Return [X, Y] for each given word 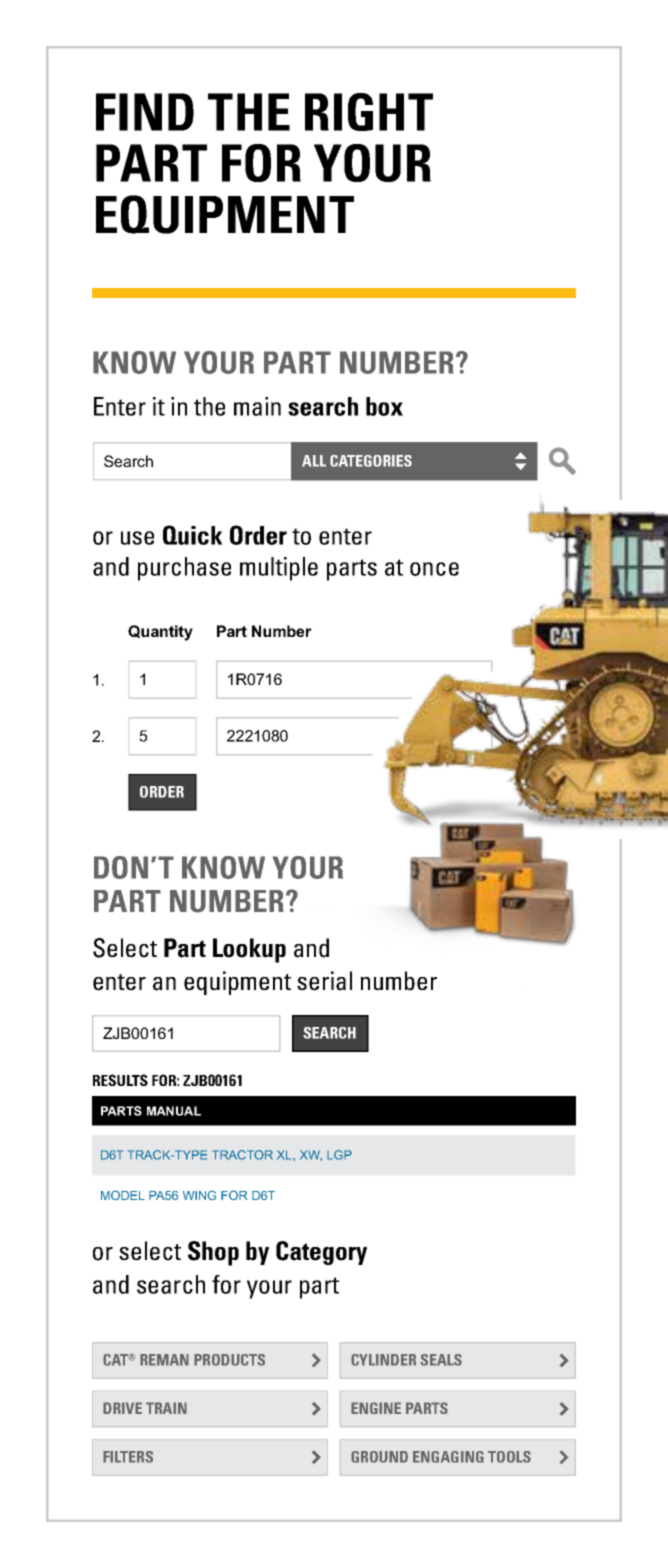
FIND [145, 112]
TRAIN [166, 1408]
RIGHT [369, 112]
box [384, 406]
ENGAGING [448, 1457]
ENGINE [376, 1408]
